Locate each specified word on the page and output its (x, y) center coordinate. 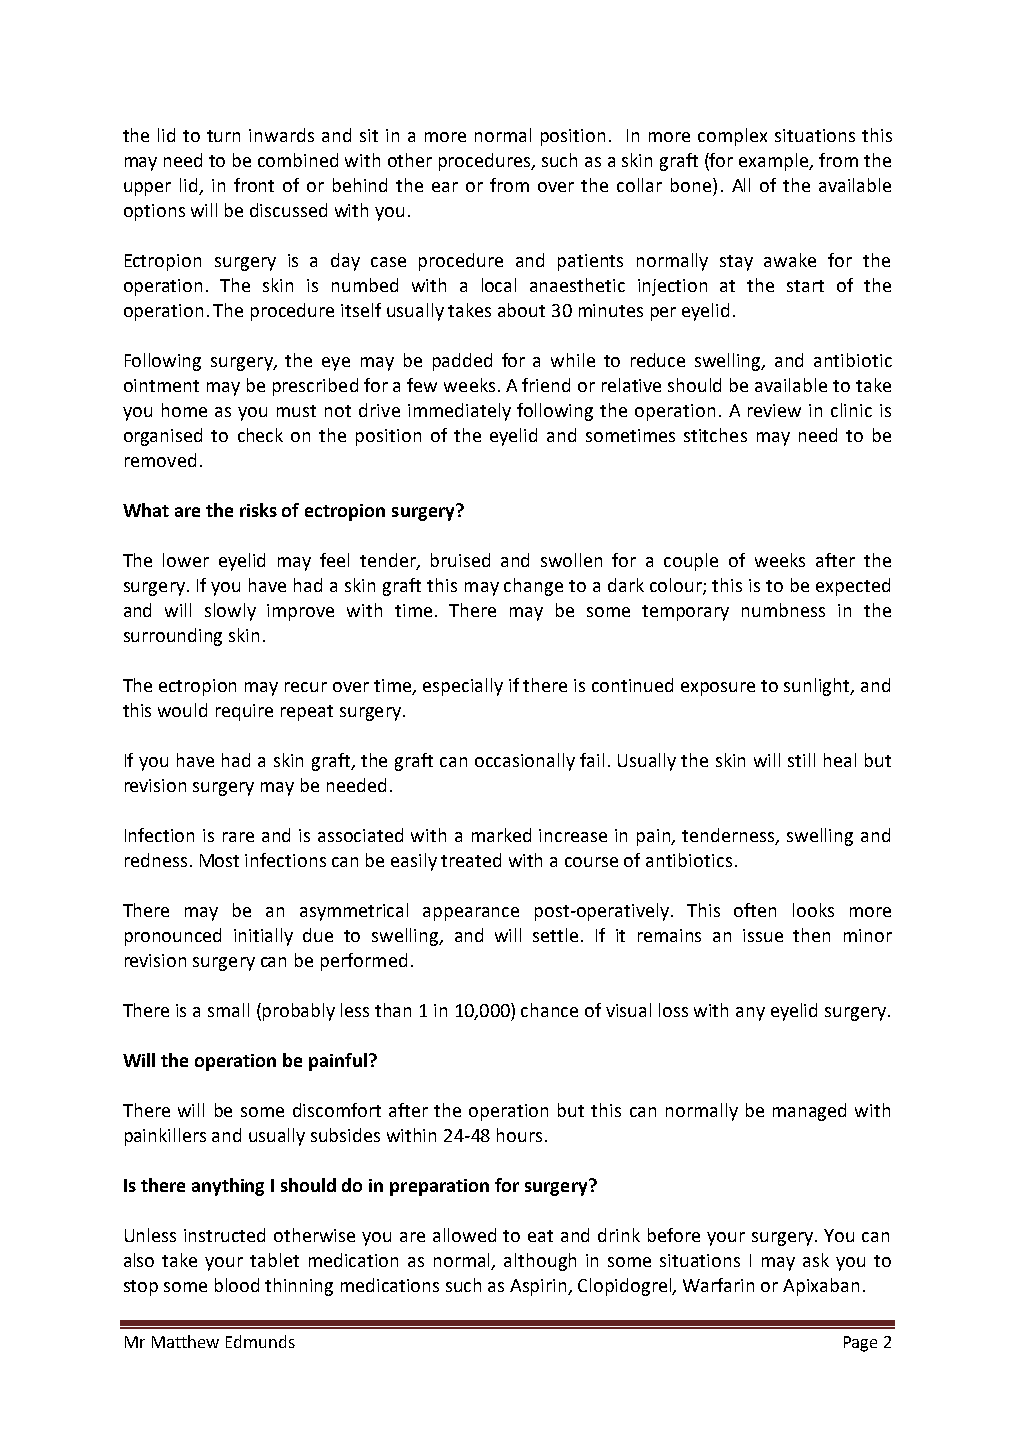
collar (639, 185)
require (244, 712)
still (801, 760)
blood (237, 1285)
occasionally (525, 762)
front (254, 185)
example (775, 162)
